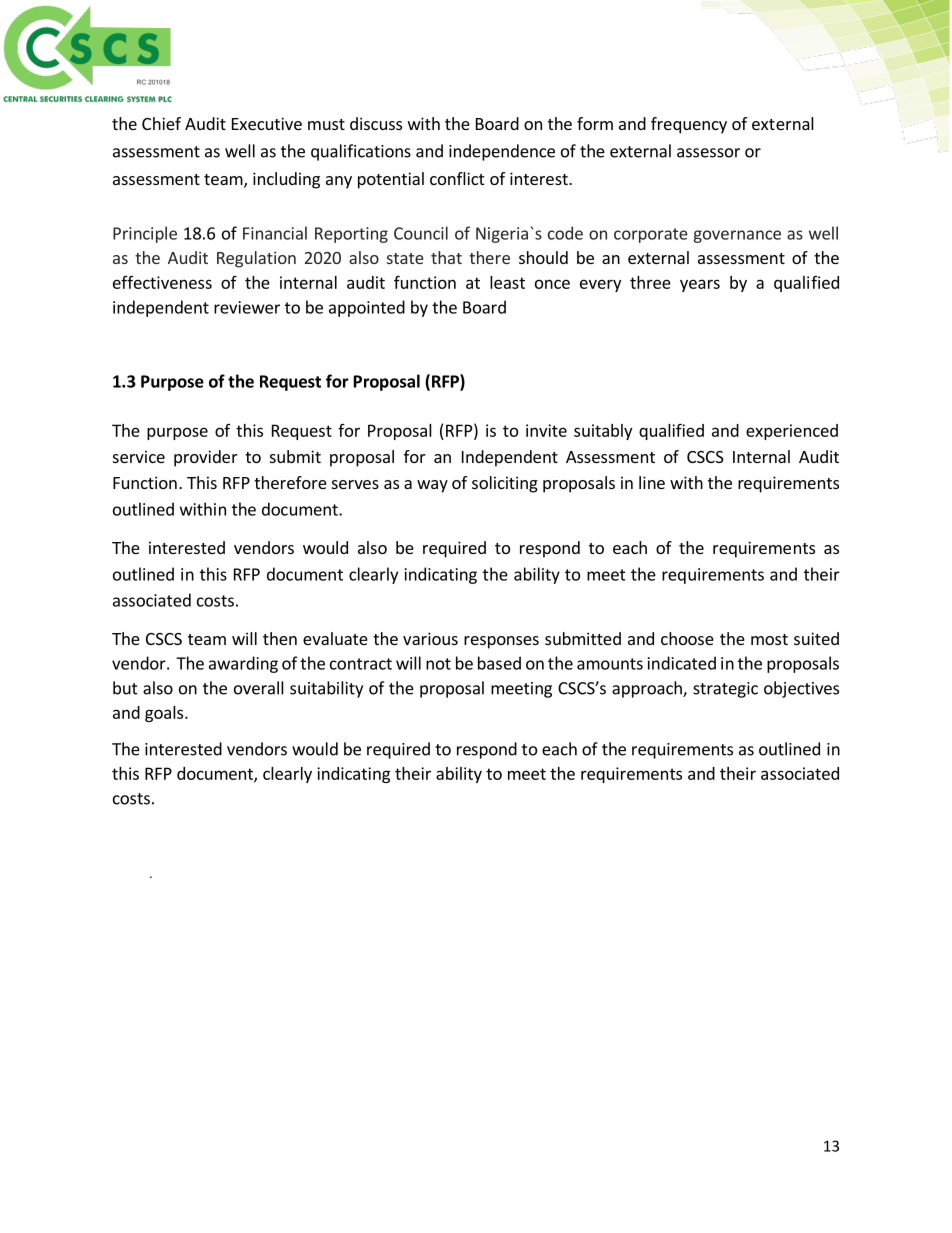 This page has width=952, height=1233. I want to click on reviewer, so click(247, 307).
